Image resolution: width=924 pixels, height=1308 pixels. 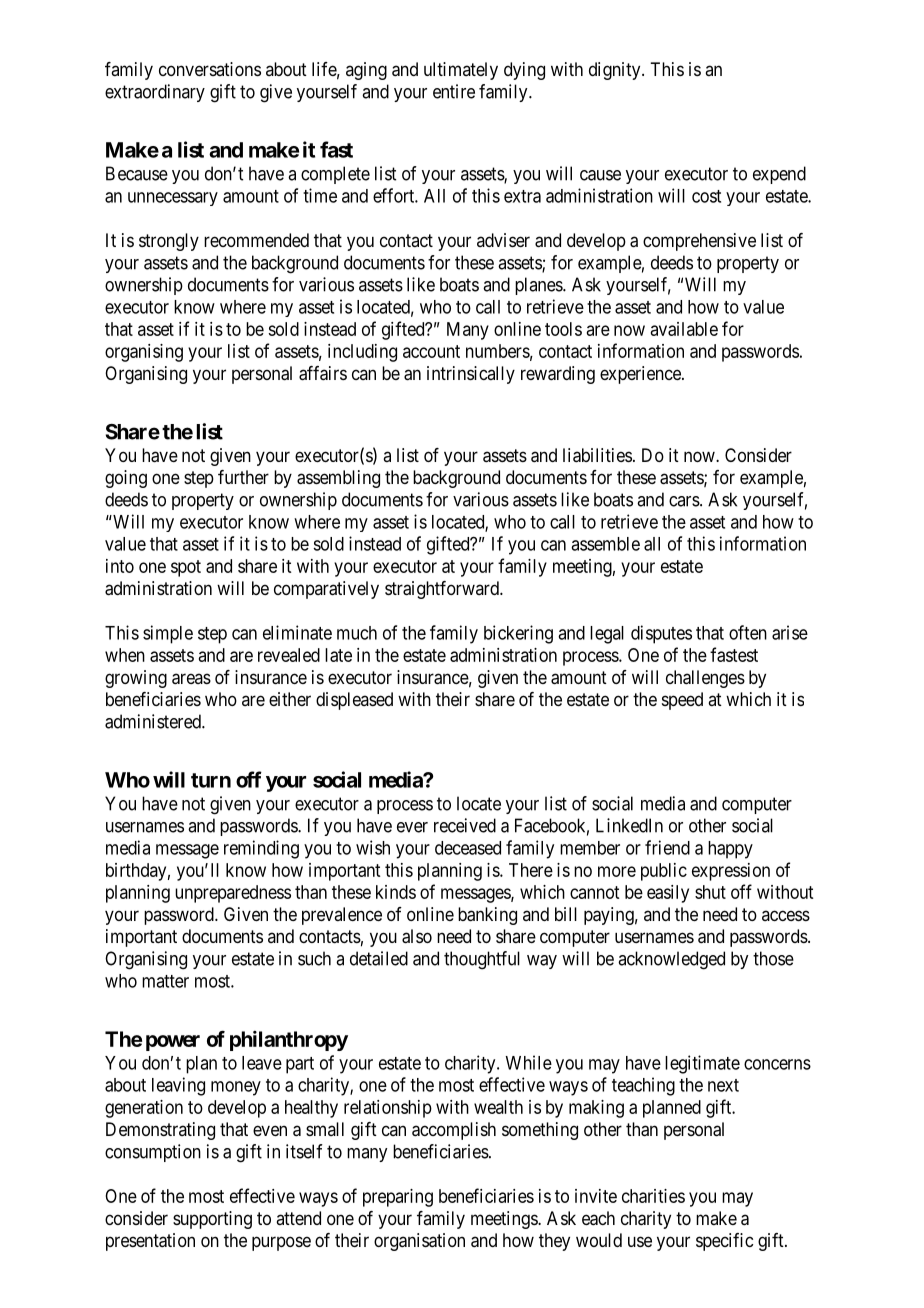 I want to click on account, so click(x=431, y=351).
